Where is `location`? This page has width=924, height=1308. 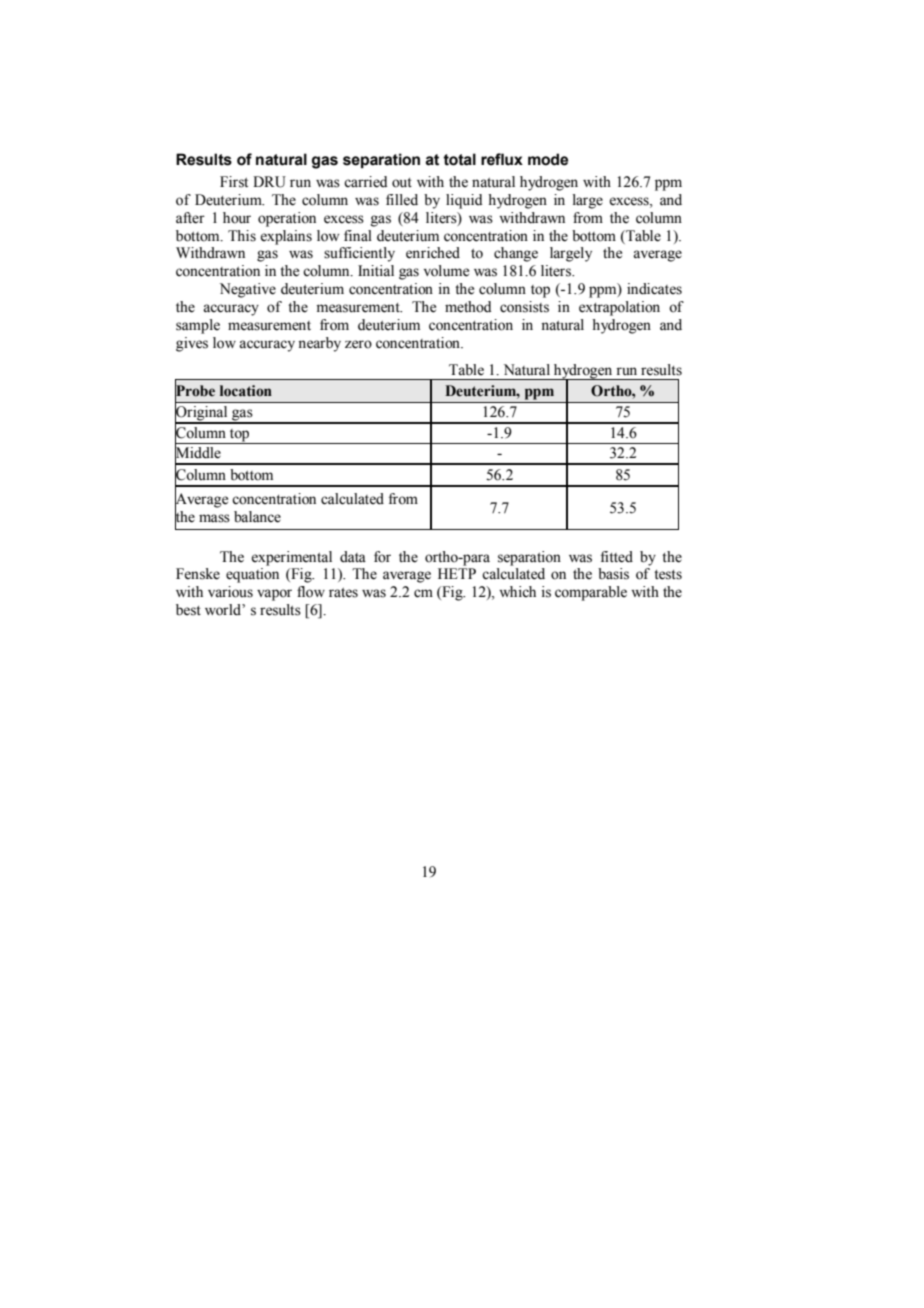
location is located at coordinates (246, 391).
